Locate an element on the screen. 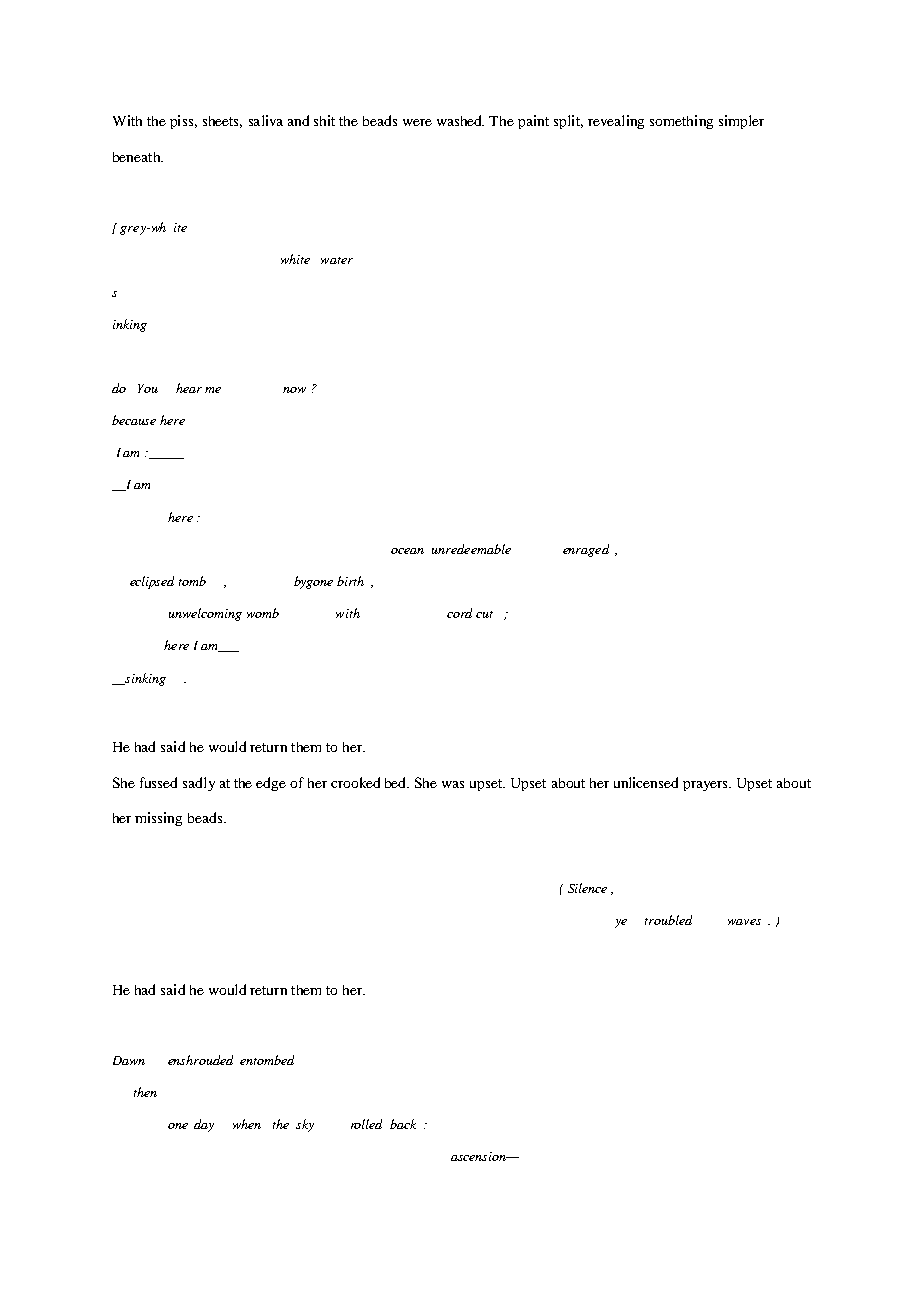  day is located at coordinates (204, 1125).
